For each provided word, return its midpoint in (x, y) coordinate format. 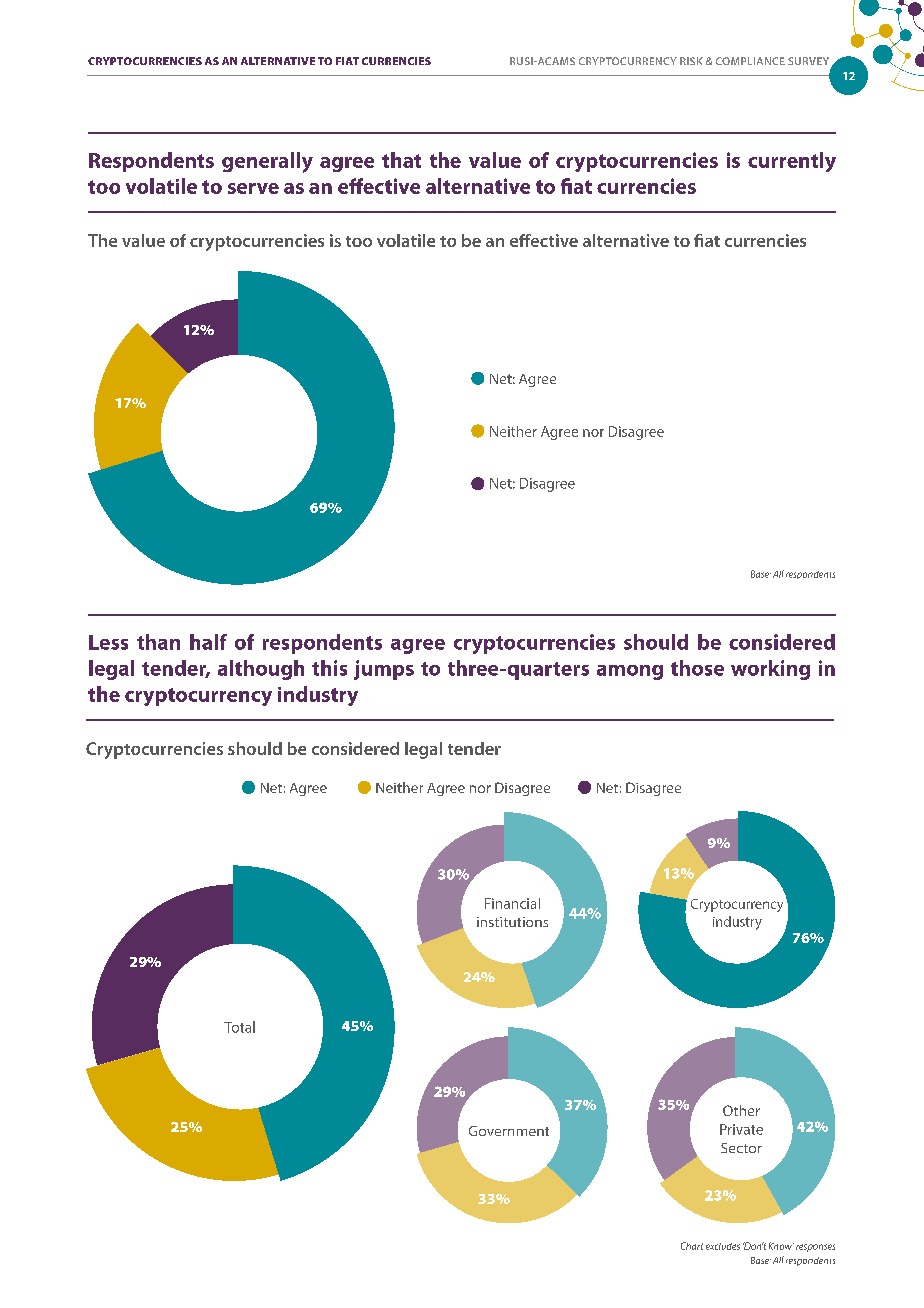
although (261, 670)
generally (267, 162)
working (770, 670)
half (208, 642)
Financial (512, 903)
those (697, 668)
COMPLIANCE (750, 61)
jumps (384, 670)
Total (239, 1027)
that (401, 160)
